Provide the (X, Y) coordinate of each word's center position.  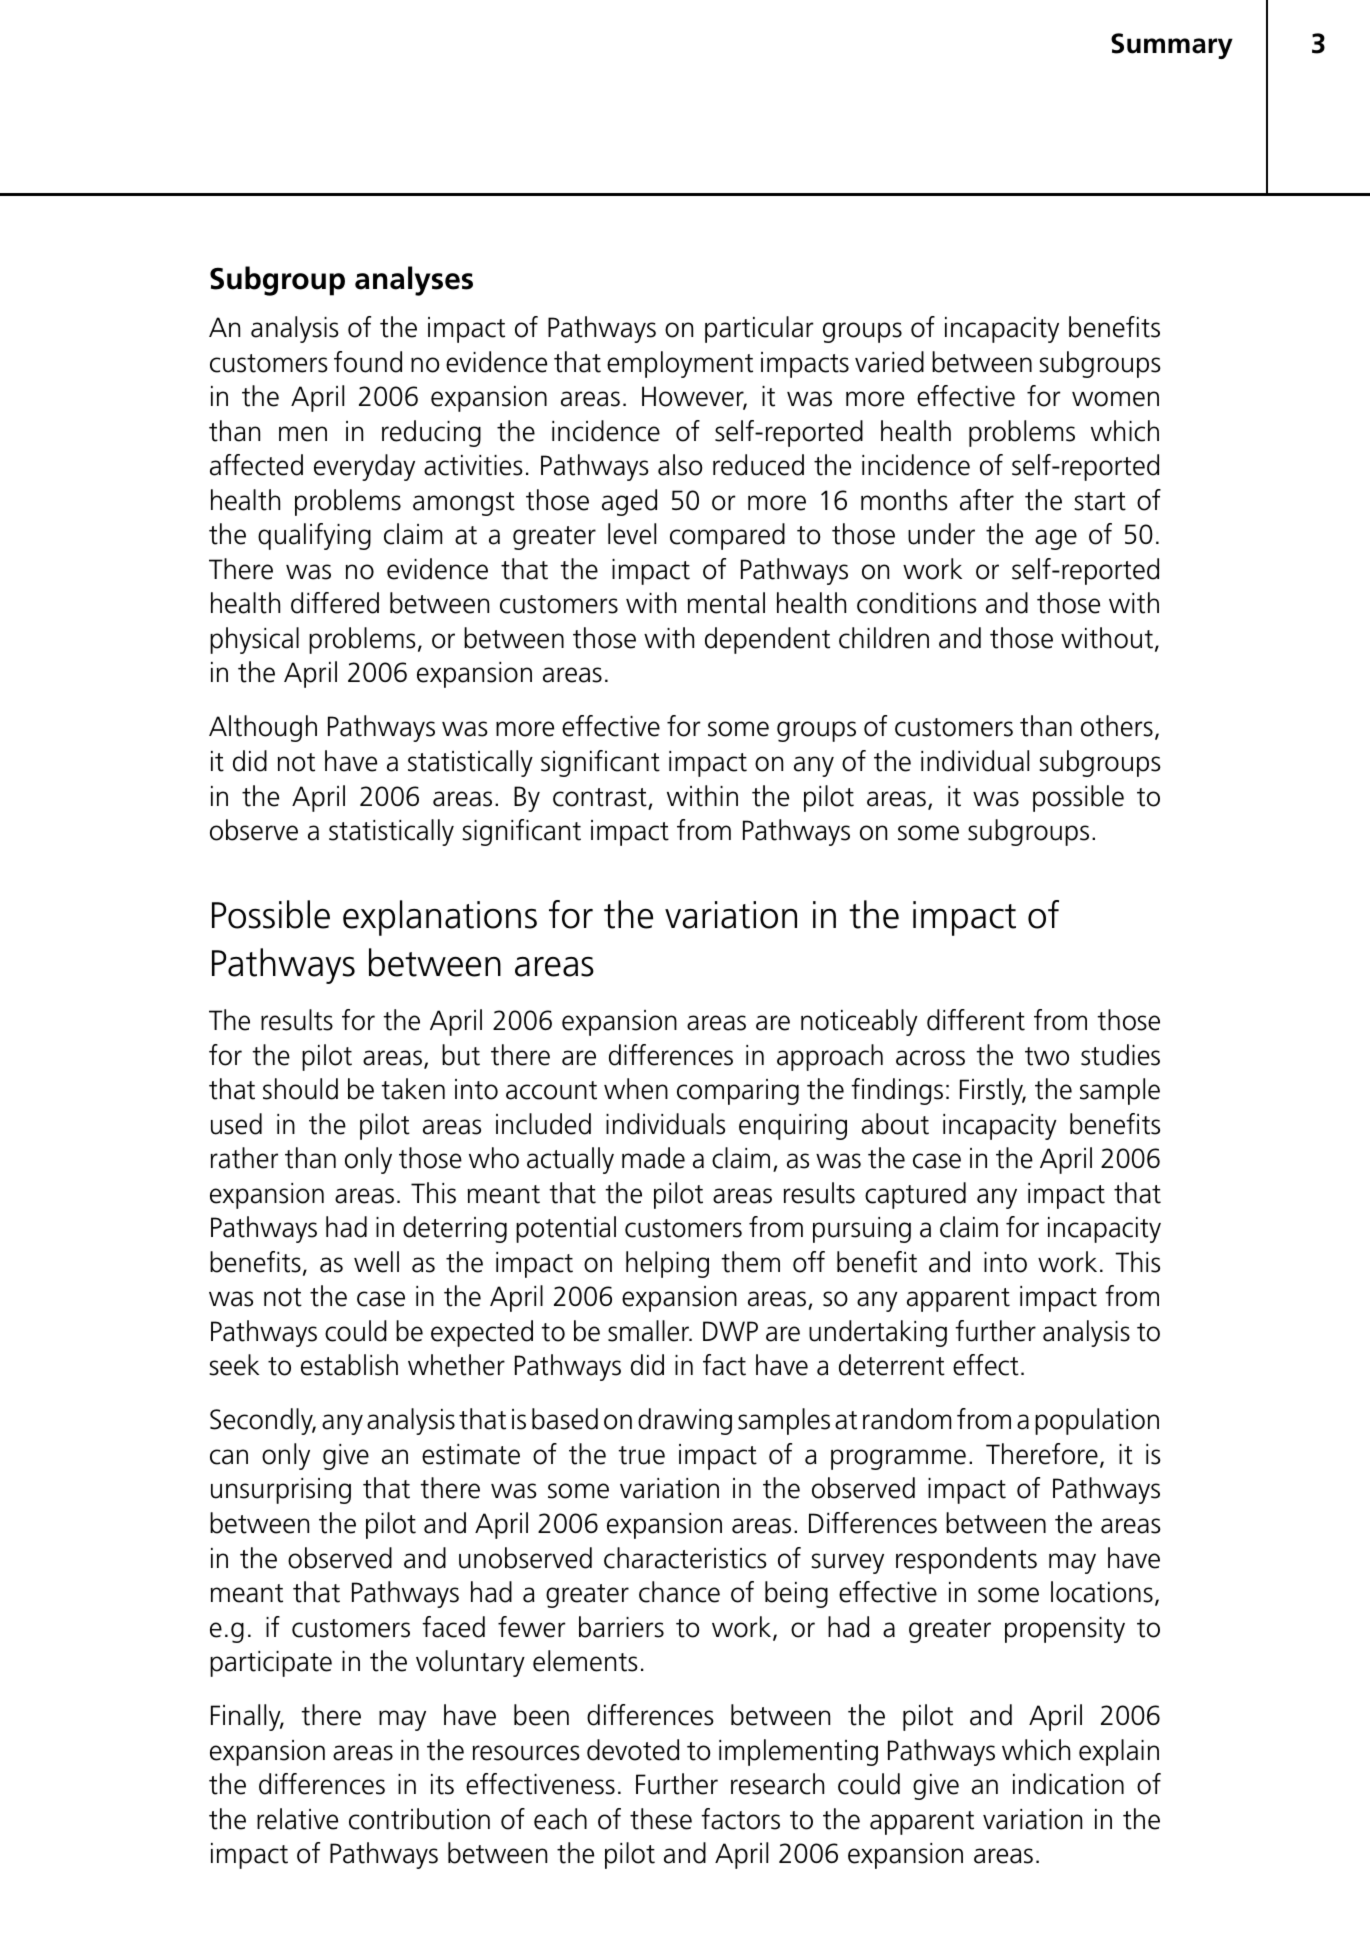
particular (759, 329)
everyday (364, 467)
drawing (685, 1421)
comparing (738, 1092)
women (1115, 399)
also (680, 465)
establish (349, 1365)
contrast (600, 797)
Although (263, 728)
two (1047, 1056)
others (1117, 726)
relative (297, 1819)
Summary (1172, 46)
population (1097, 1421)
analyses (414, 281)
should (300, 1089)
